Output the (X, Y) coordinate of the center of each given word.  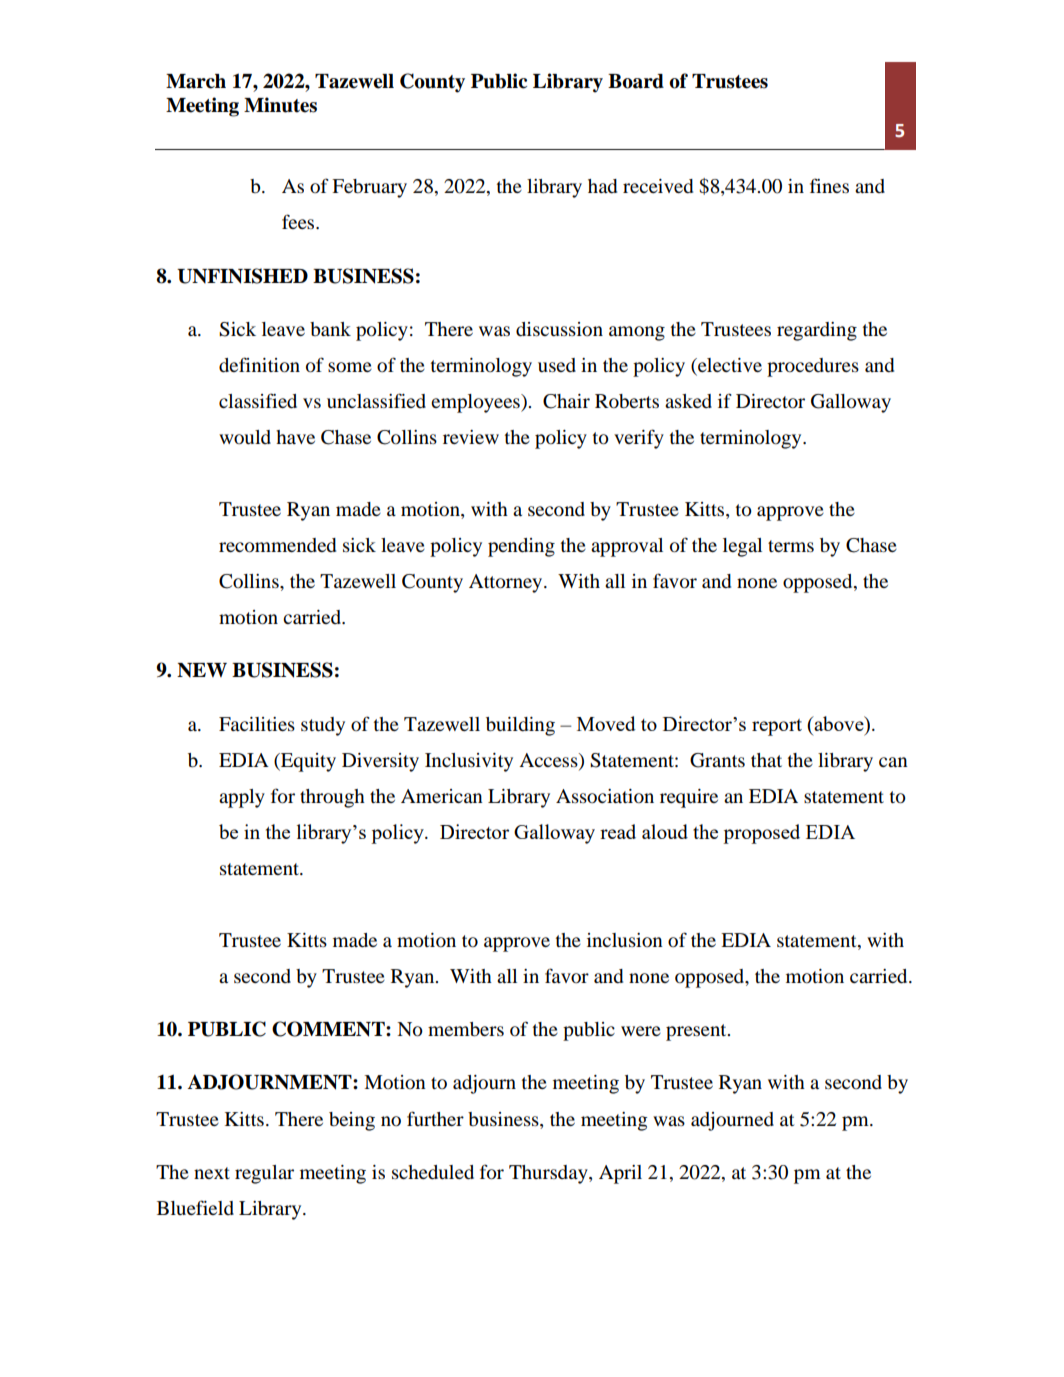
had (602, 186)
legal (742, 547)
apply (242, 798)
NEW (202, 670)
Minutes (280, 105)
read (618, 831)
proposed (761, 834)
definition (259, 365)
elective (729, 366)
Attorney (507, 583)
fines (829, 185)
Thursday (549, 1174)
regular (264, 1174)
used (557, 365)
